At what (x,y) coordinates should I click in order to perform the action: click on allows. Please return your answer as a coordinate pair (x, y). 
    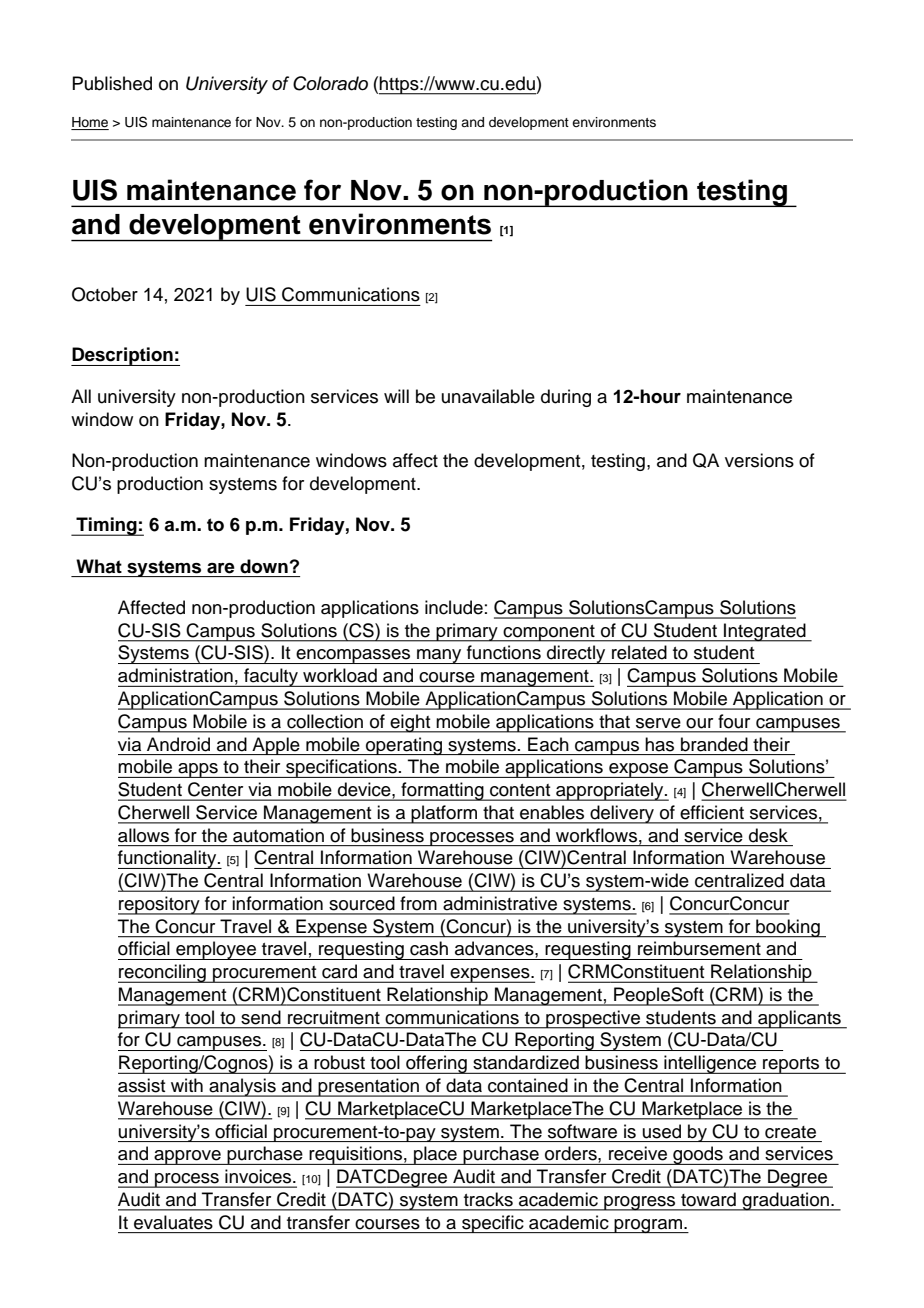
    Looking at the image, I should click on (143, 835).
